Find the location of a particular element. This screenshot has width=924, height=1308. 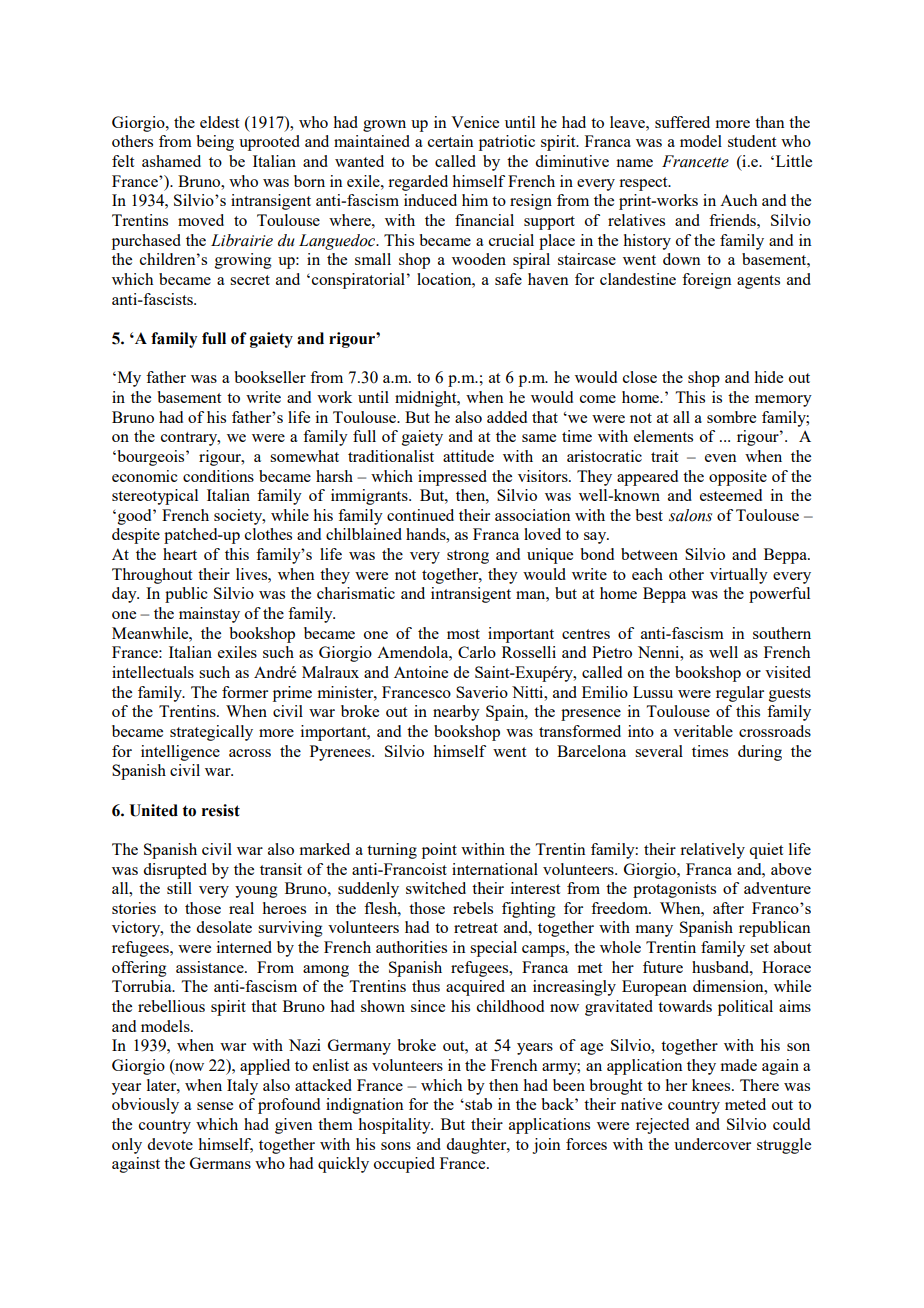

student is located at coordinates (752, 141).
